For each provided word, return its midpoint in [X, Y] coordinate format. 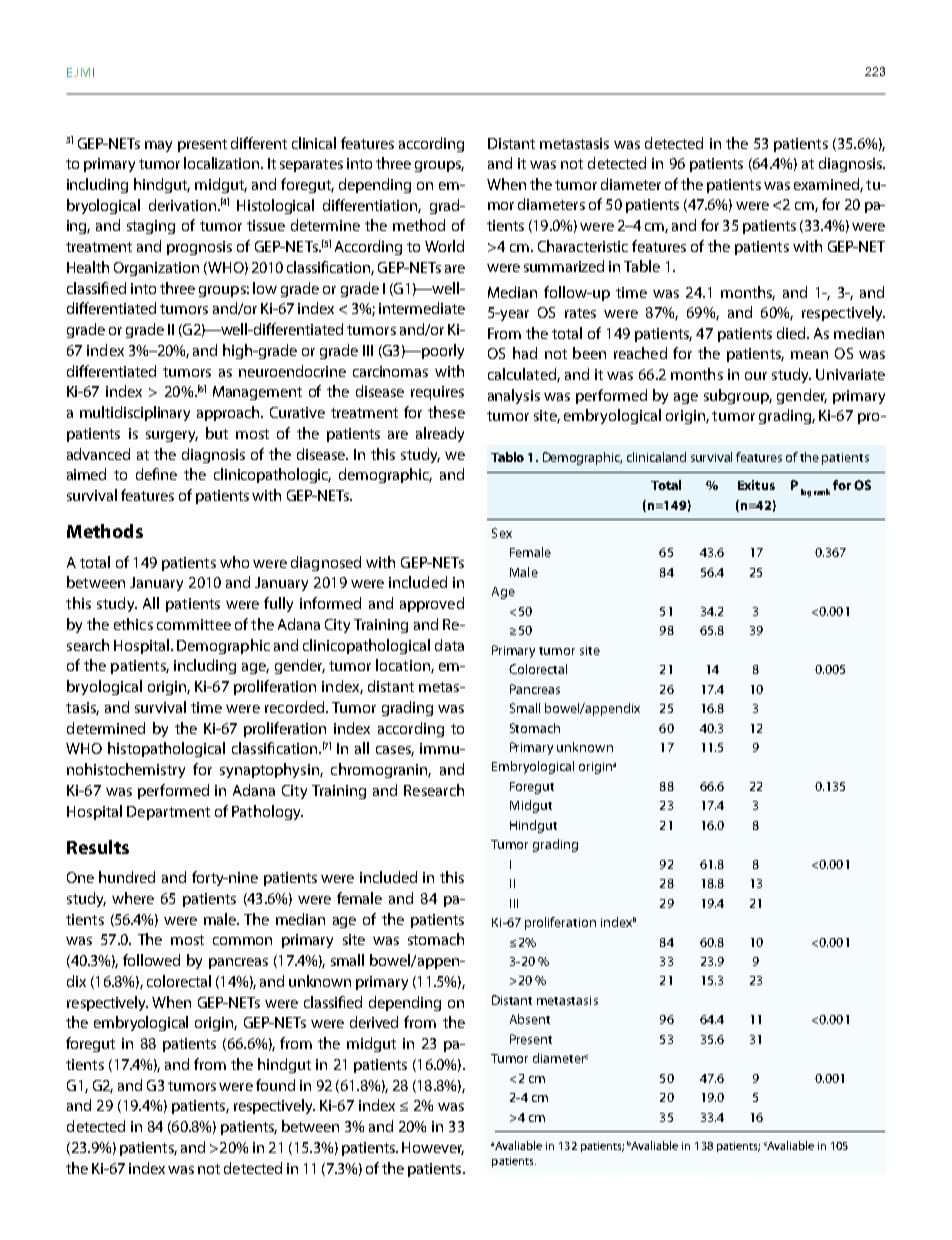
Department [168, 813]
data [449, 645]
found [275, 1085]
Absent [530, 1019]
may [158, 146]
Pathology [267, 812]
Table [642, 266]
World [444, 246]
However [433, 1148]
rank [822, 492]
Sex [502, 533]
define [156, 474]
